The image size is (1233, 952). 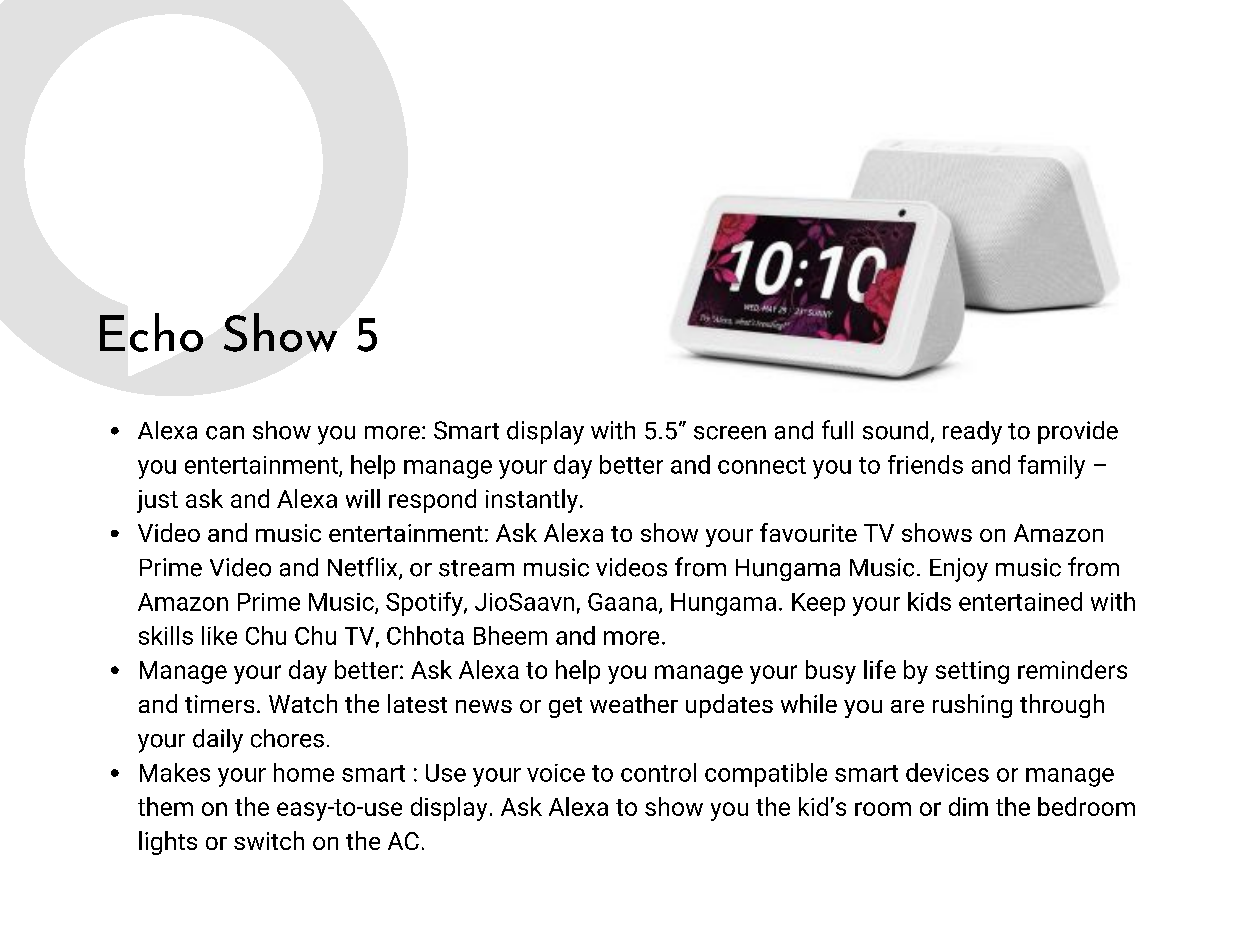 I want to click on can, so click(x=225, y=433).
